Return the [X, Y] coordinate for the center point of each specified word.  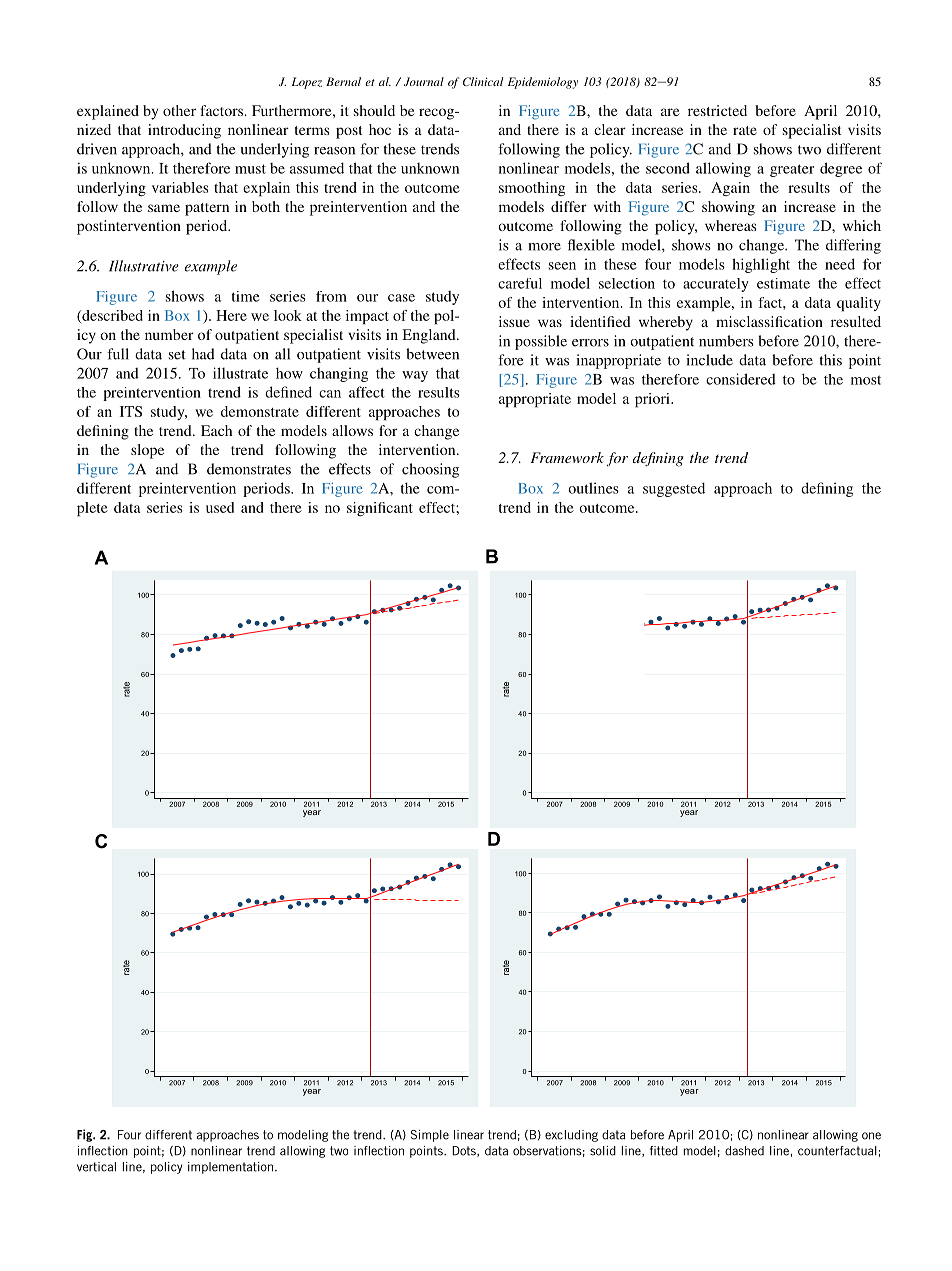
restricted [717, 110]
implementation [230, 1168]
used [220, 507]
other [179, 110]
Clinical [483, 81]
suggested [674, 489]
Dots [465, 1151]
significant [380, 509]
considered [741, 379]
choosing [430, 470]
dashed [744, 1151]
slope [147, 451]
